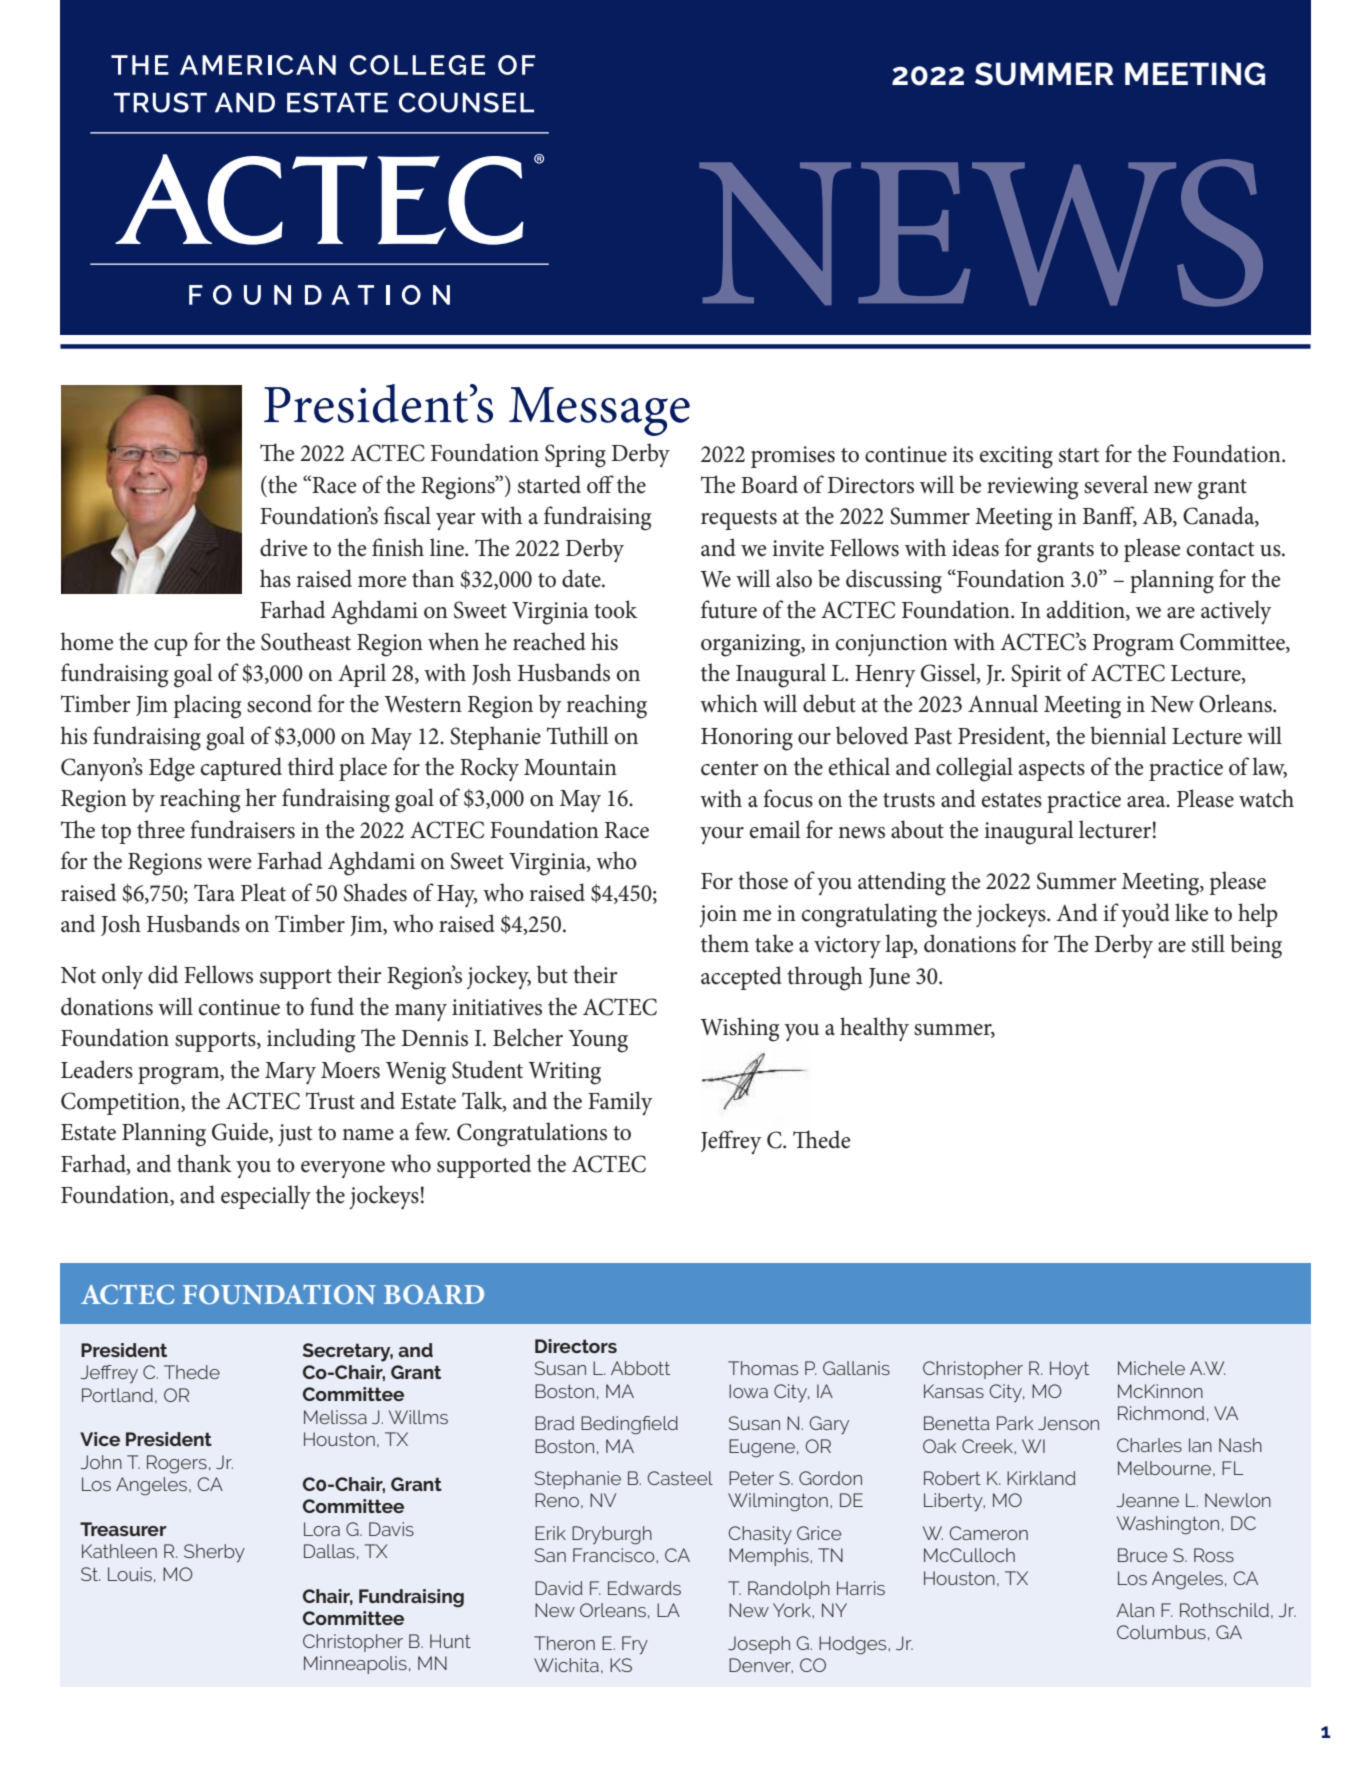  I want to click on Fry, so click(635, 1645).
